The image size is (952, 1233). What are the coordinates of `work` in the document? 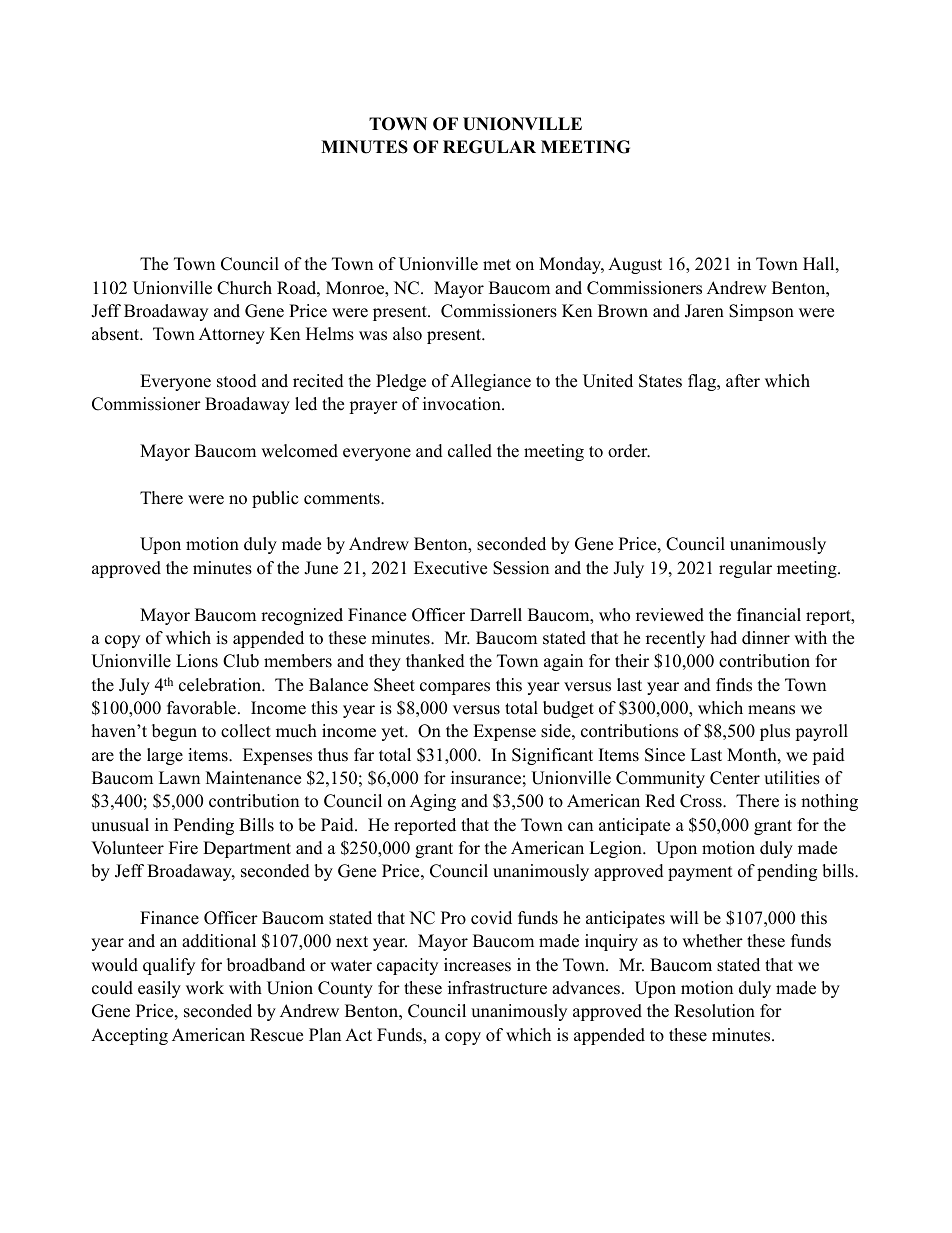 It's located at (205, 988).
